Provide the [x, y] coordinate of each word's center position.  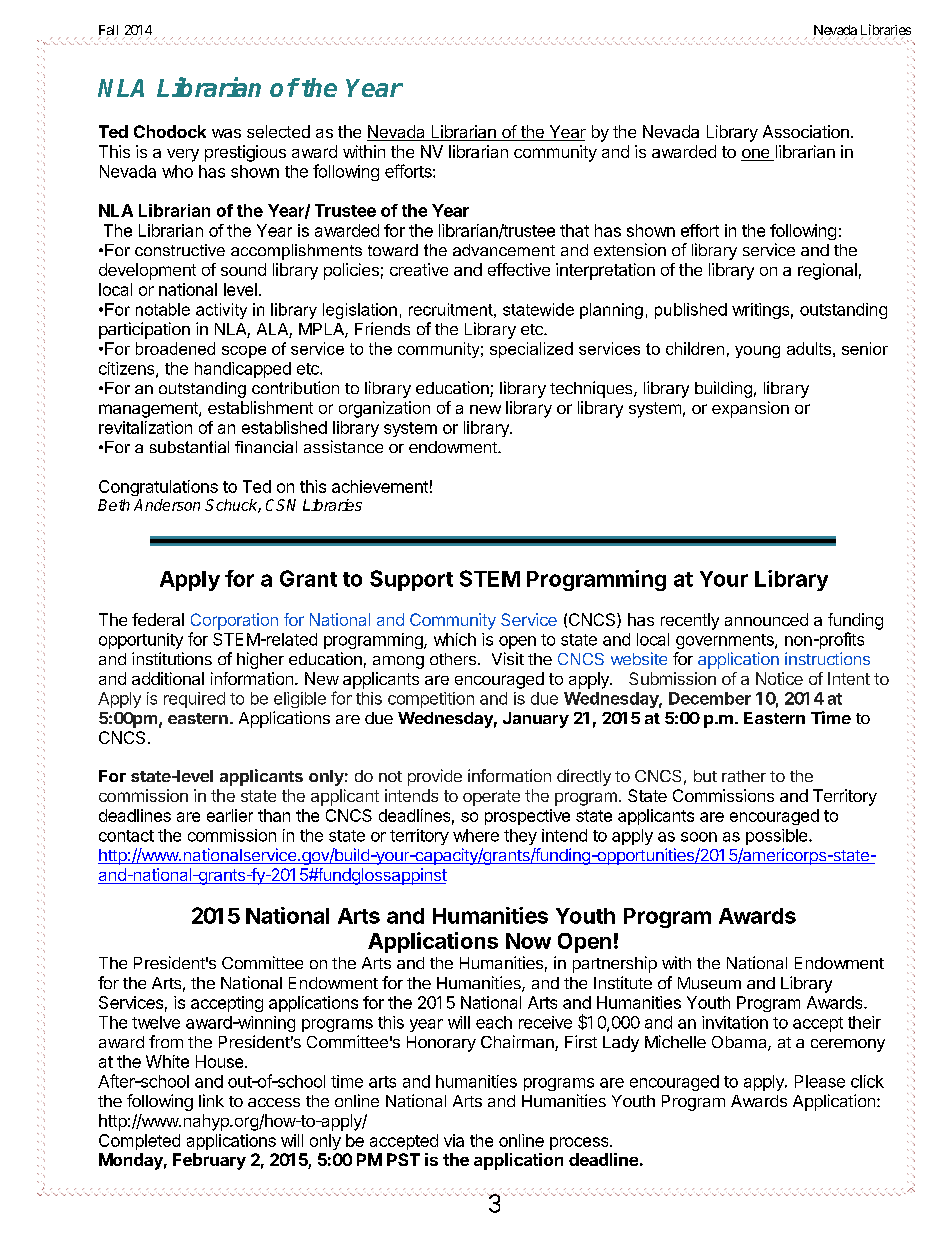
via [454, 1140]
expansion [750, 409]
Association [806, 131]
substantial [189, 447]
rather [744, 776]
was [226, 133]
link [211, 1100]
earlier [230, 815]
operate [491, 798]
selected [278, 131]
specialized [531, 350]
